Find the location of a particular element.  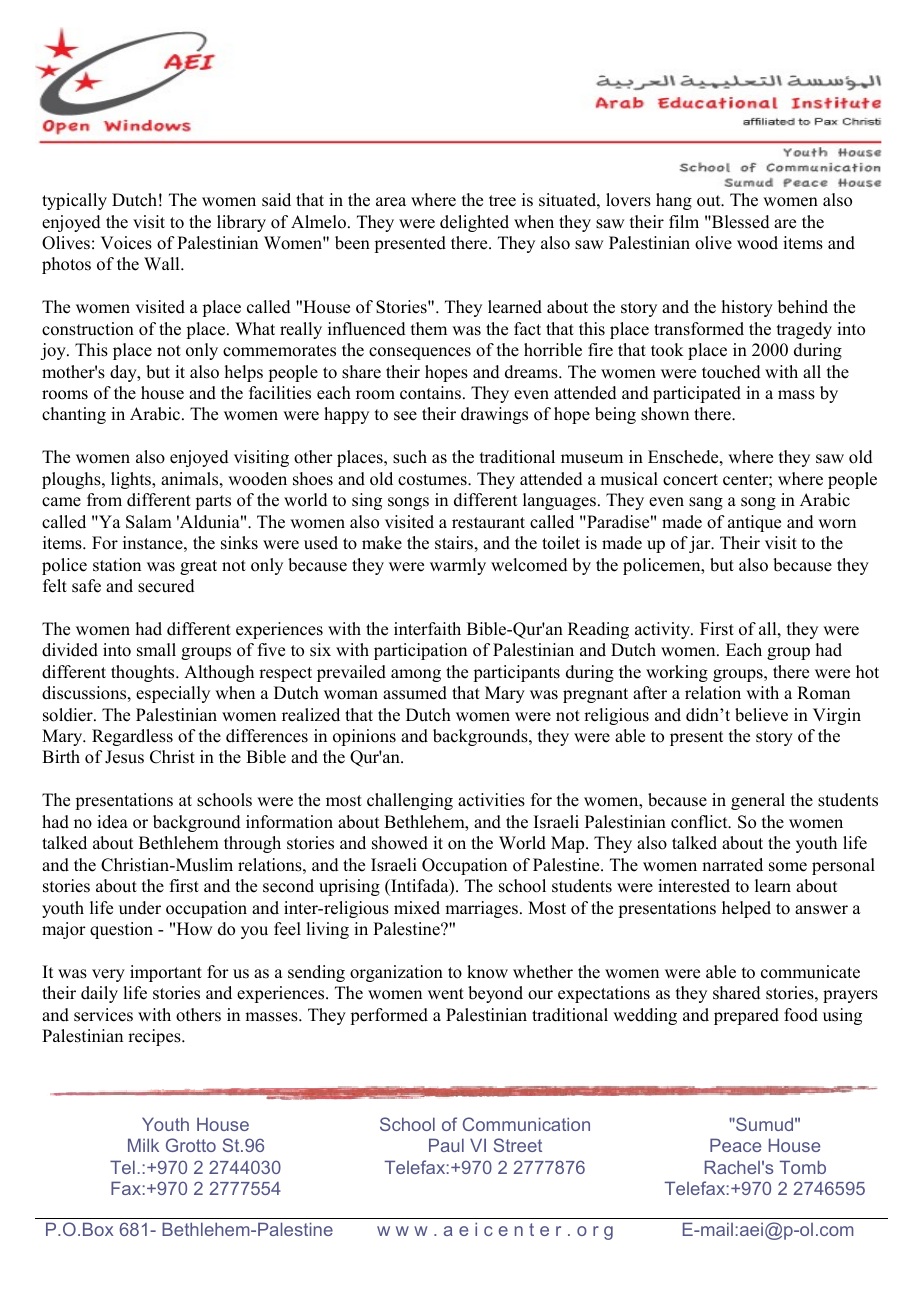

narrated is located at coordinates (732, 865).
